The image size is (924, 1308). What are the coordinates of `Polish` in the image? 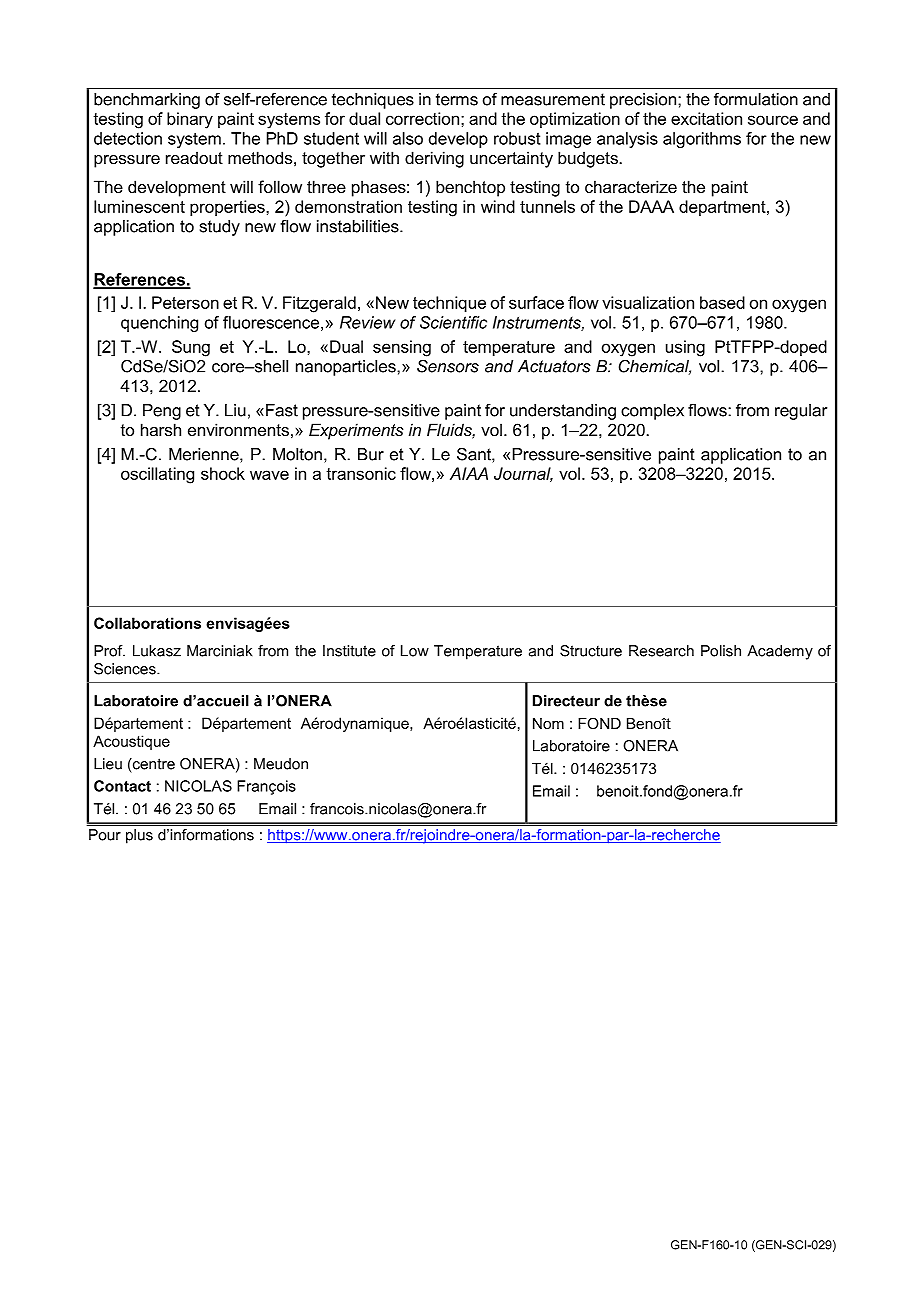 It's located at (721, 651).
